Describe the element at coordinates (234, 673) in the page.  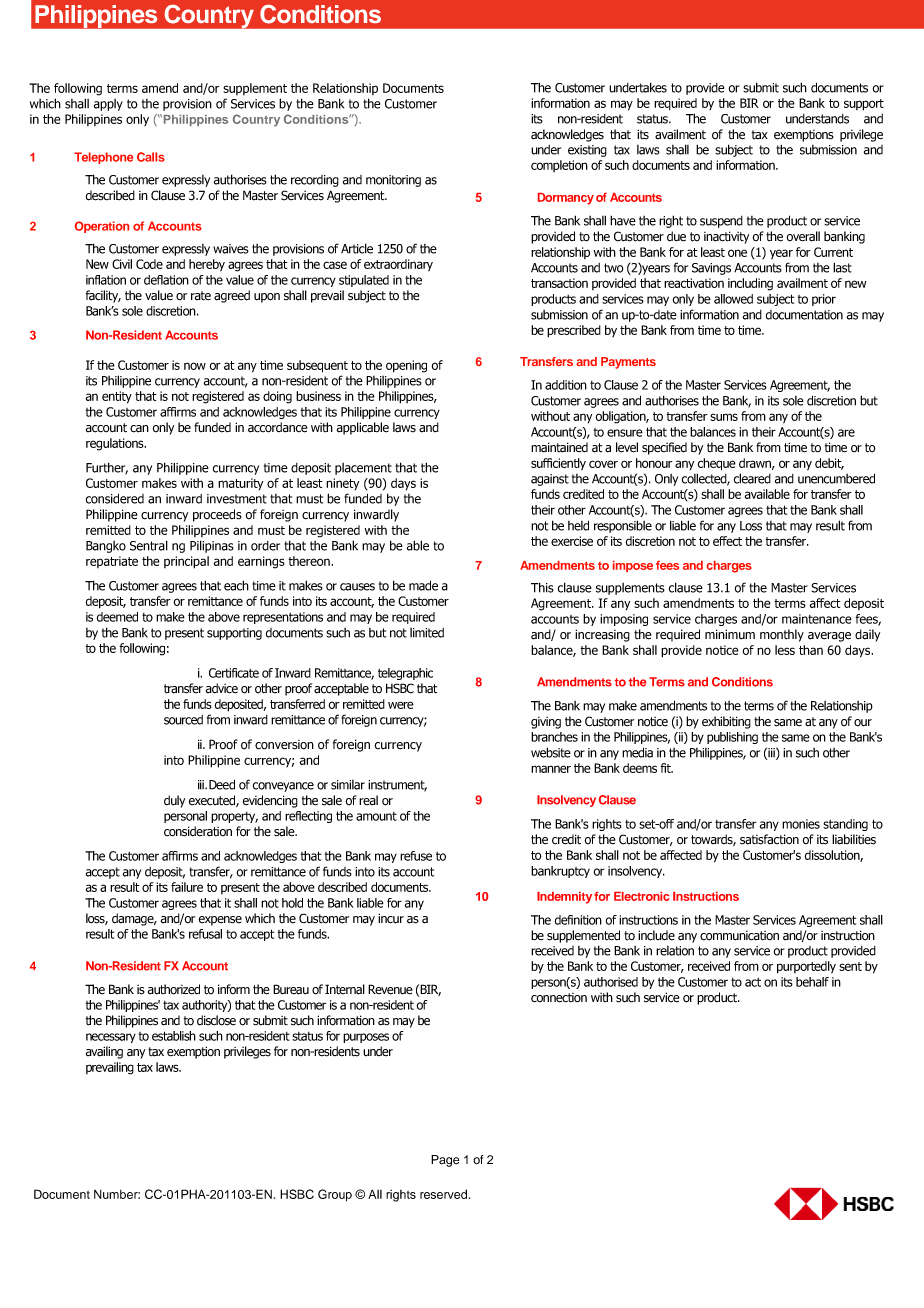
I see `Certificate` at that location.
